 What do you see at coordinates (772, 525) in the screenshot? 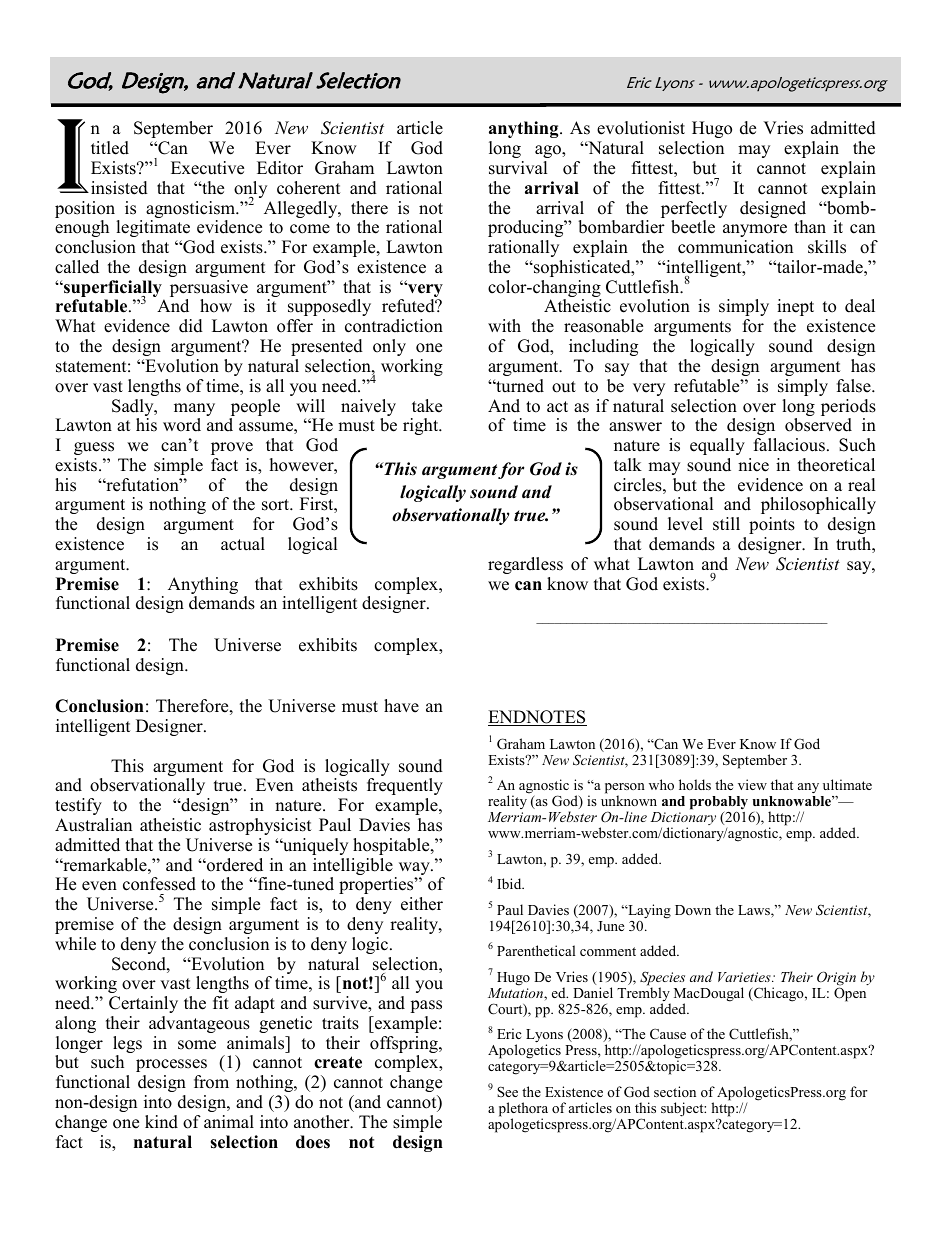
I see `points` at bounding box center [772, 525].
